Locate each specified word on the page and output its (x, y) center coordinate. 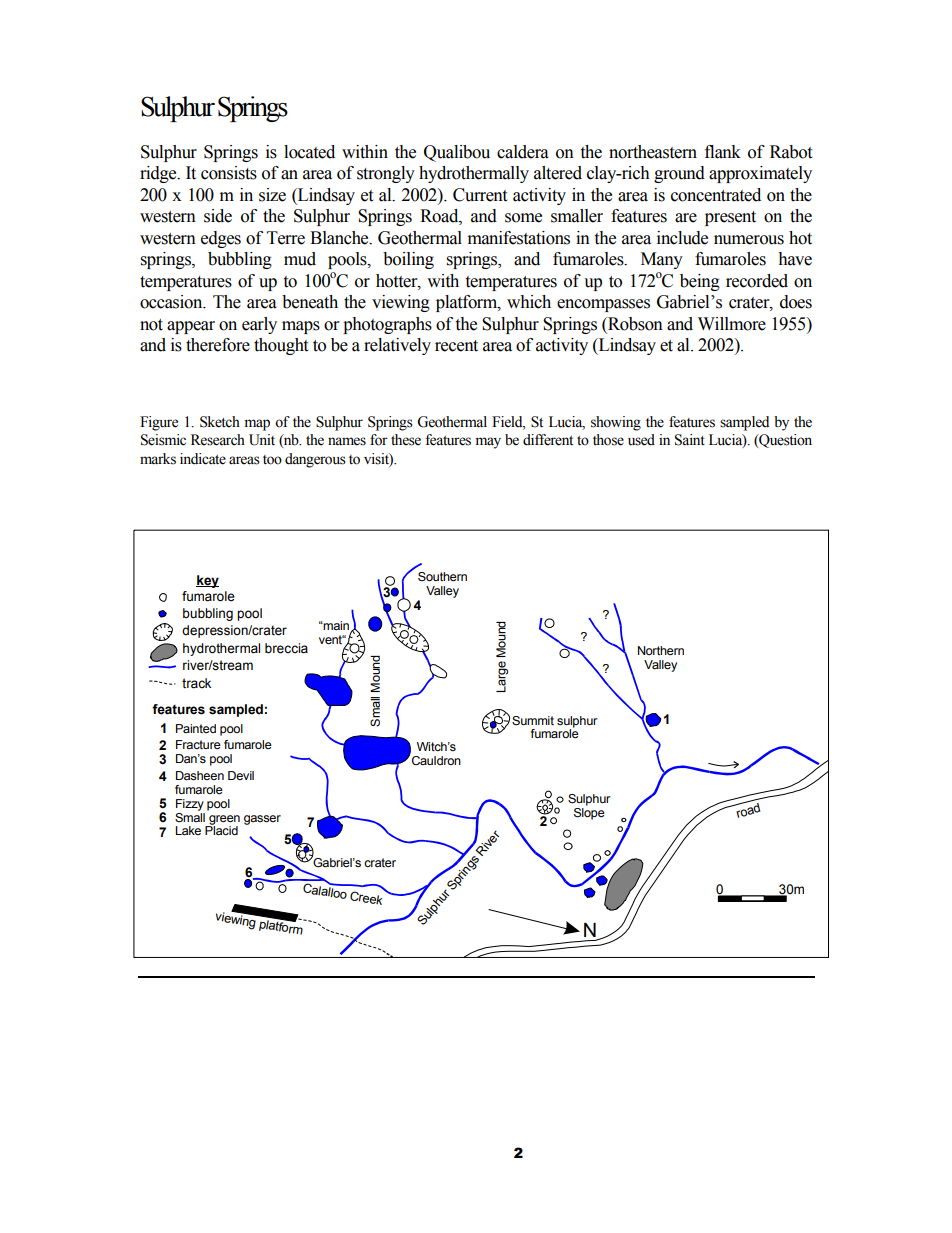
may (488, 443)
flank (723, 152)
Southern (442, 576)
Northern (661, 650)
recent (456, 346)
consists (229, 173)
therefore (218, 345)
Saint (690, 440)
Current (480, 195)
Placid (221, 829)
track (196, 683)
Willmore (732, 324)
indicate (203, 459)
